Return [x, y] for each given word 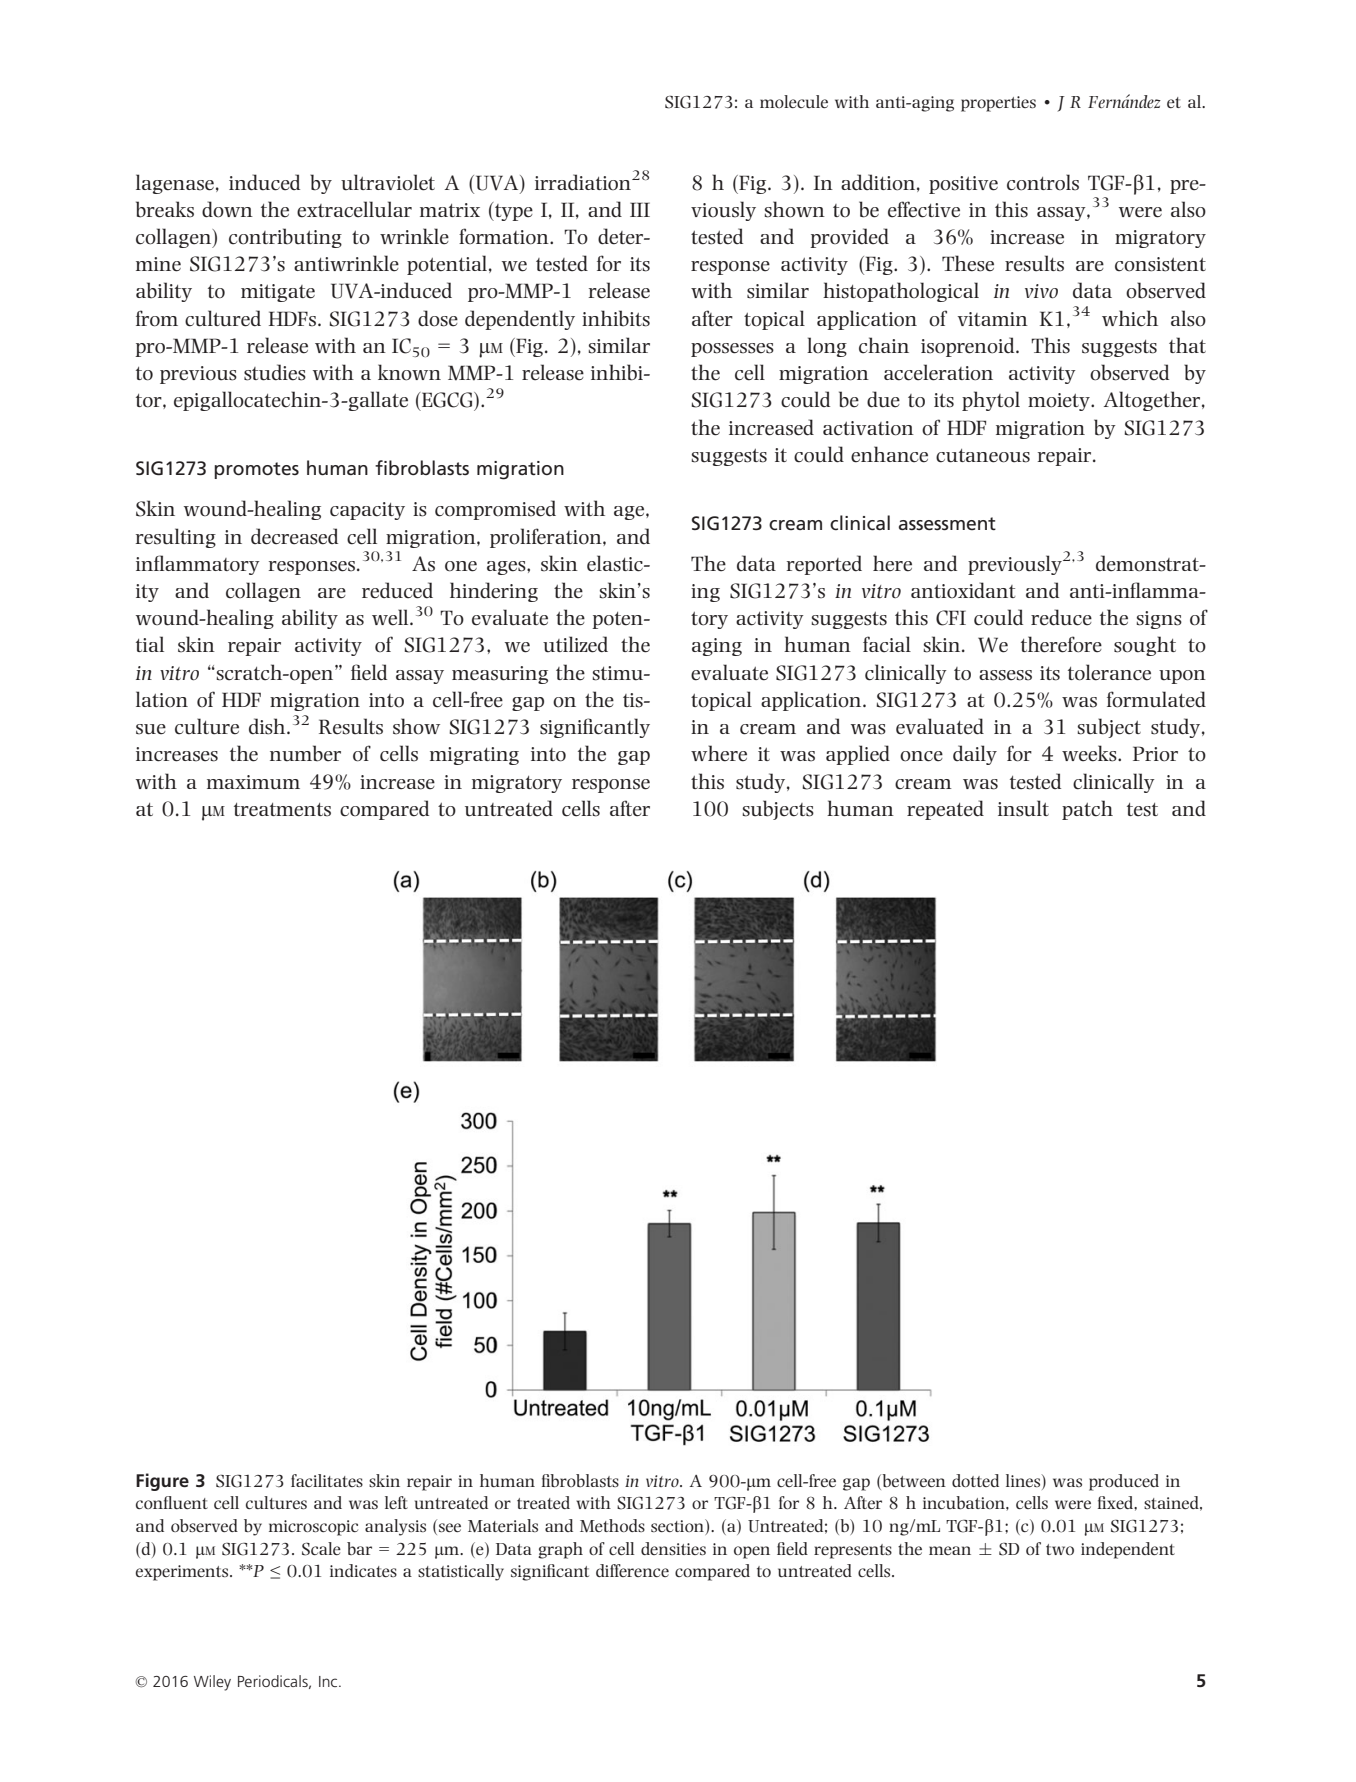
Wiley [212, 1683]
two [1060, 1549]
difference [632, 1570]
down [227, 209]
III [640, 209]
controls [1043, 182]
